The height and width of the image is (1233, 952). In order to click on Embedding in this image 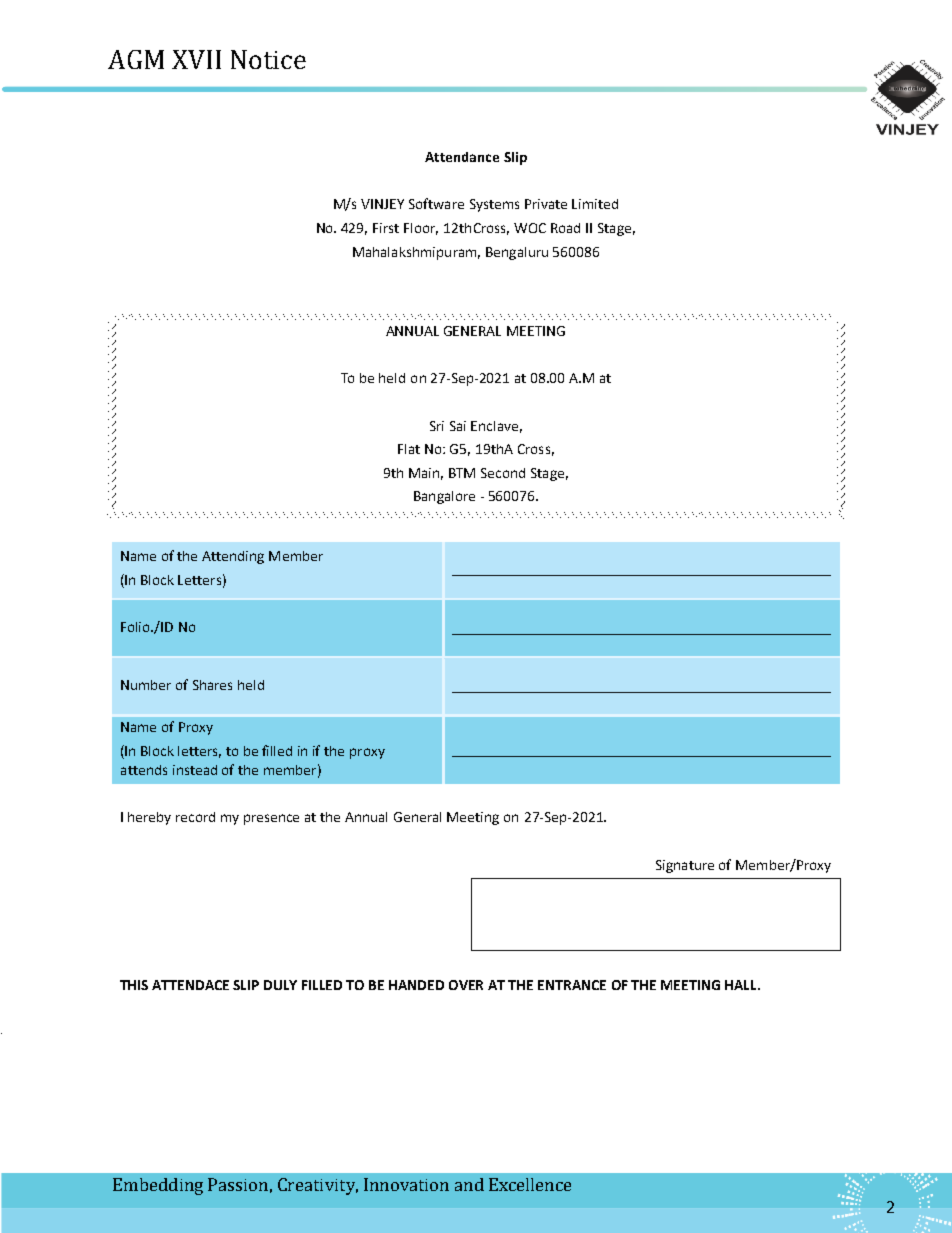, I will do `click(158, 1186)`.
